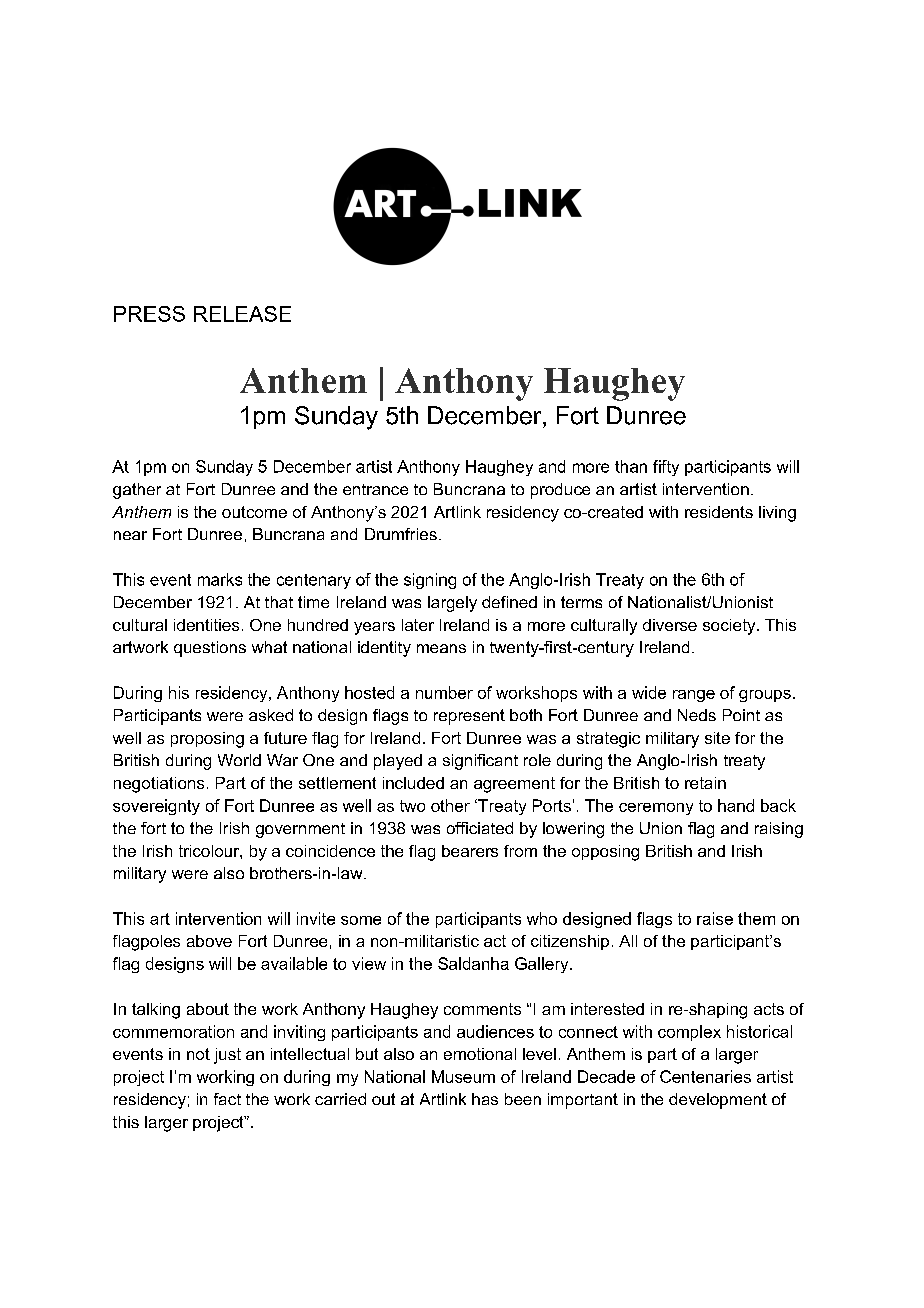  I want to click on fifty, so click(666, 468).
